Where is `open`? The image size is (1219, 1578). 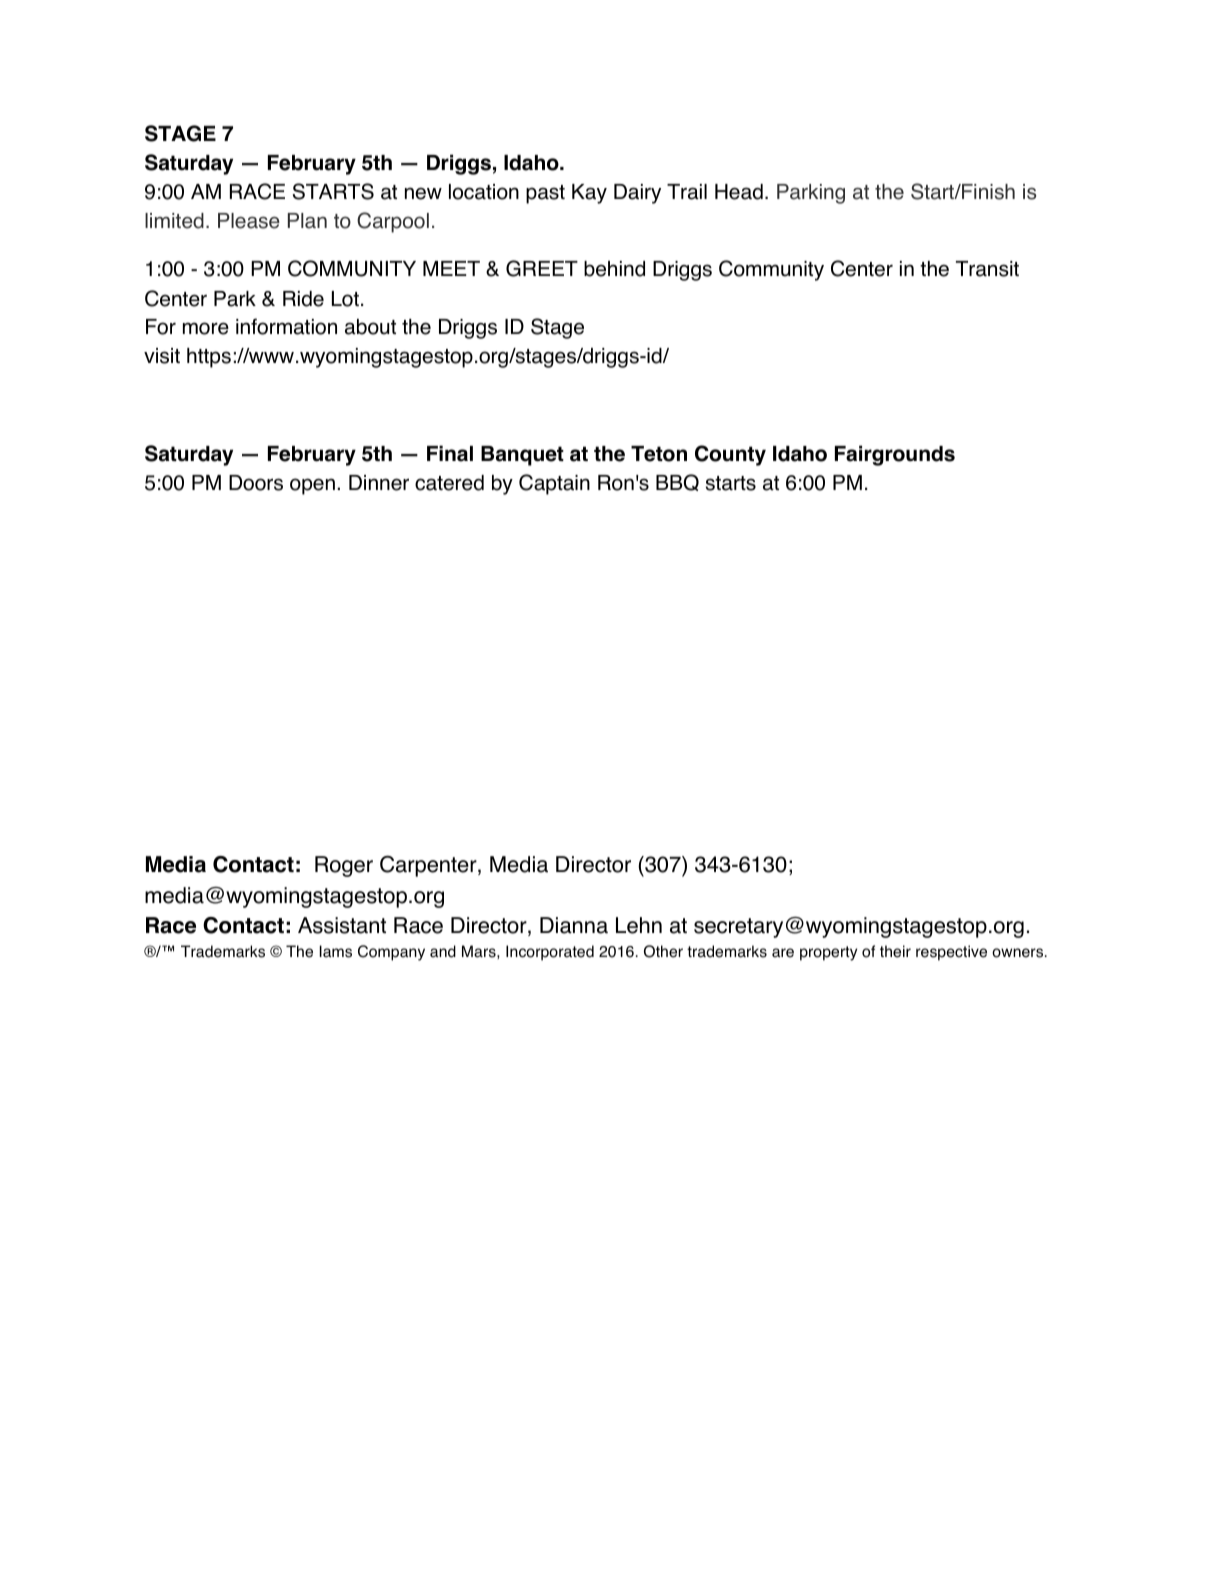
open is located at coordinates (312, 486).
